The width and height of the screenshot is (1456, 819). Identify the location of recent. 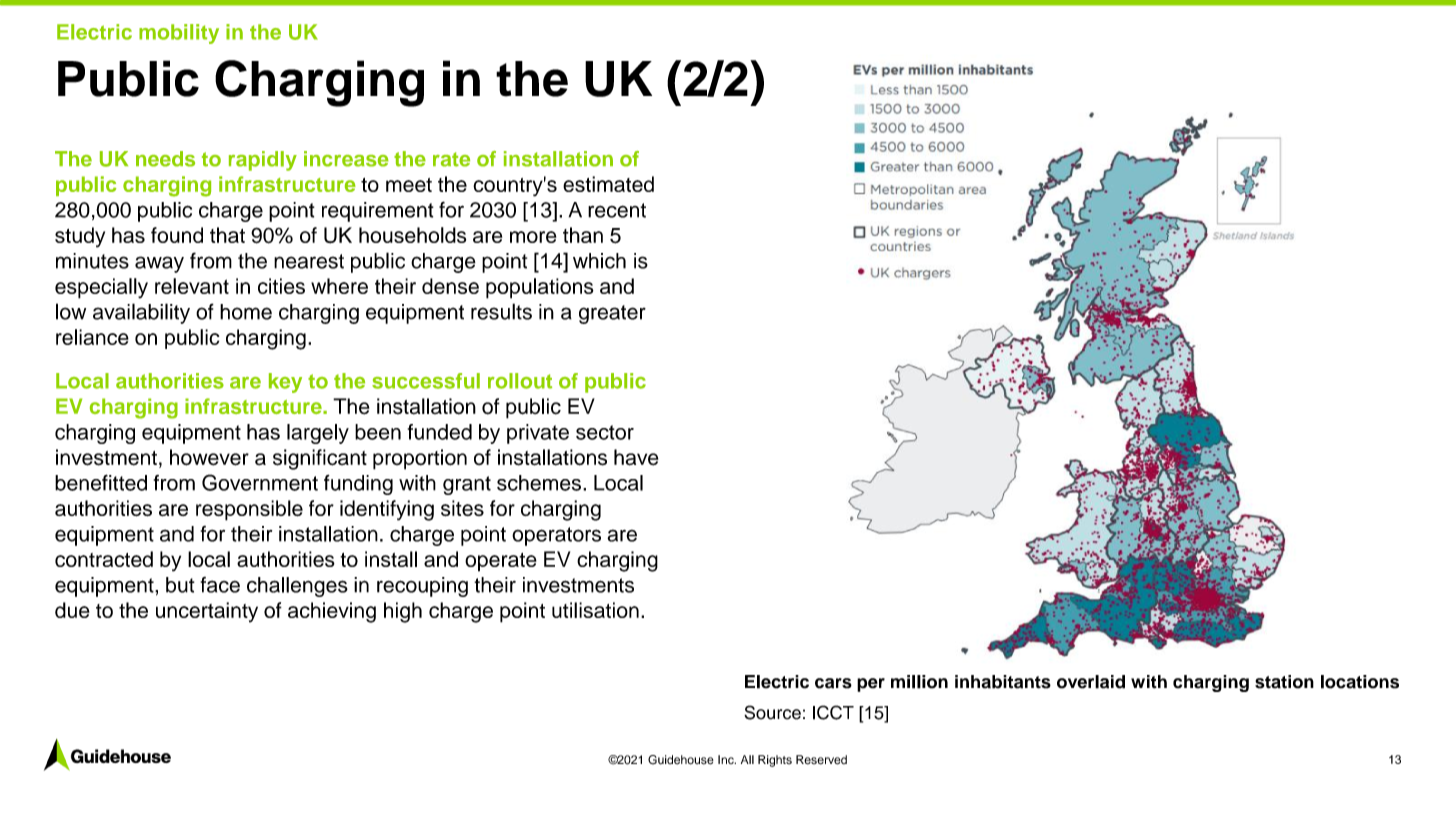
(617, 210).
